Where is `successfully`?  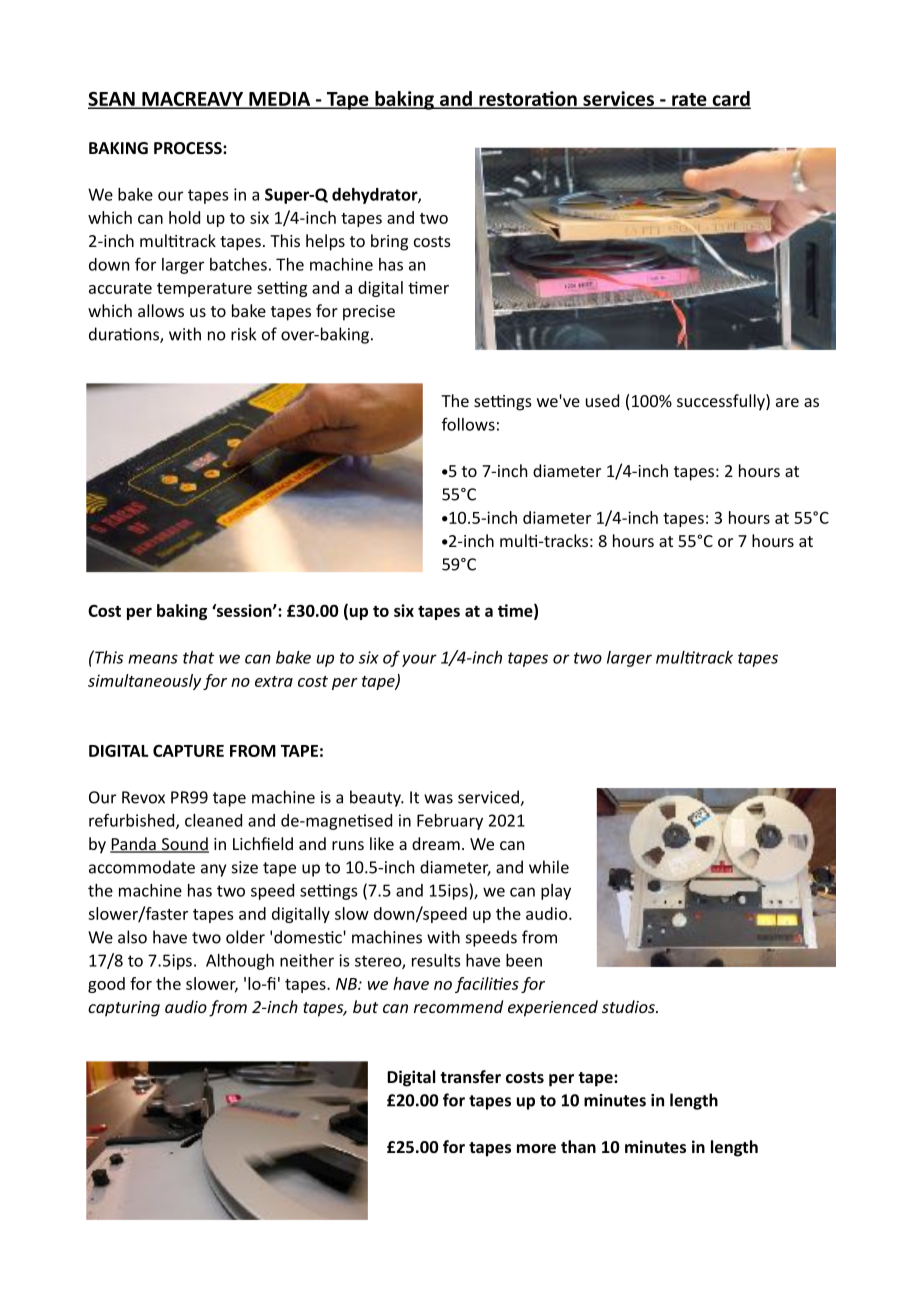 successfully is located at coordinates (722, 402).
